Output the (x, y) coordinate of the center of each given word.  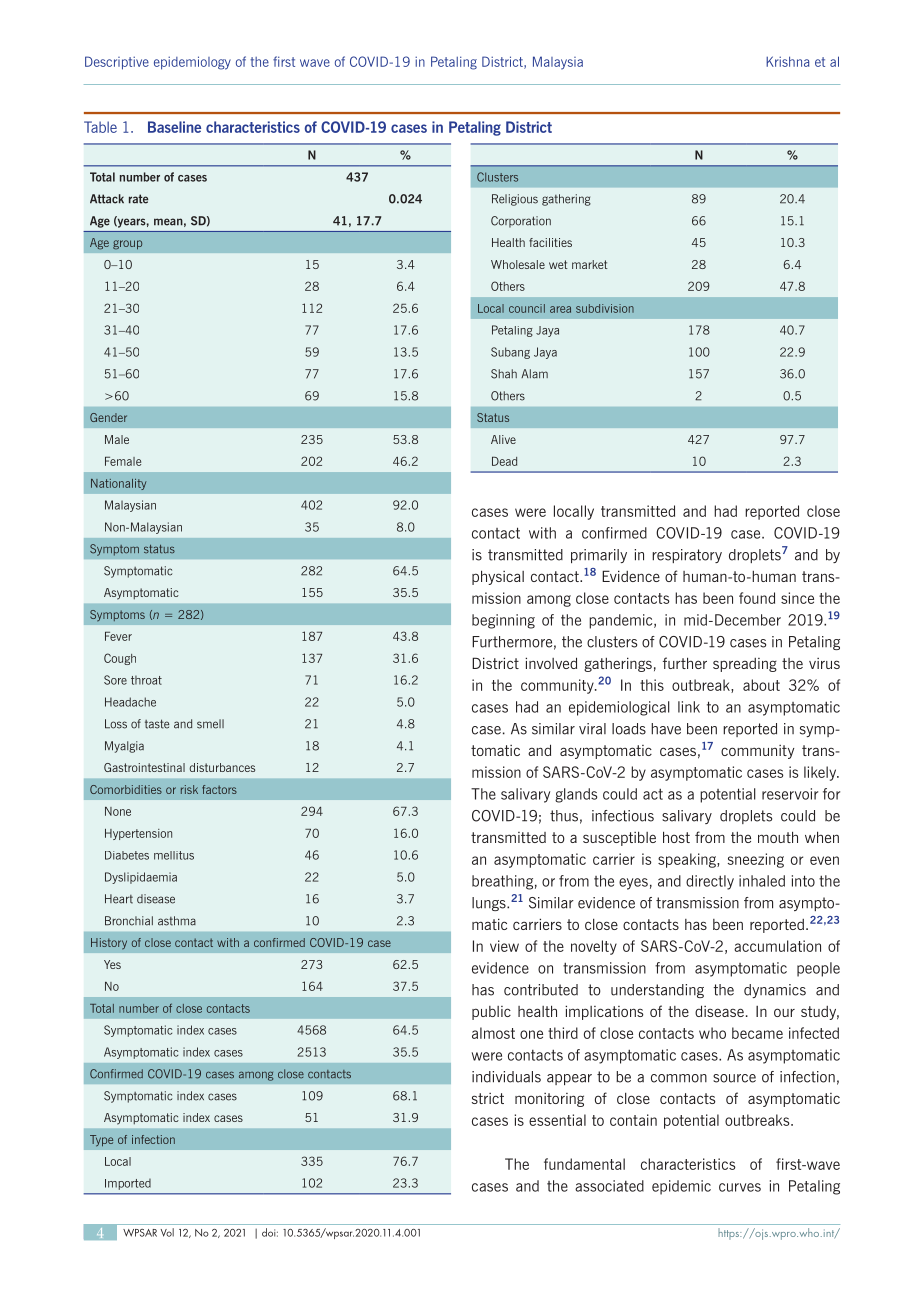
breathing (502, 882)
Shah (504, 374)
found (757, 598)
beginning (503, 621)
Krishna (787, 61)
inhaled (762, 881)
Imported (128, 1184)
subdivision (605, 308)
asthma (177, 921)
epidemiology (192, 63)
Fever (118, 636)
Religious (515, 200)
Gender (108, 417)
